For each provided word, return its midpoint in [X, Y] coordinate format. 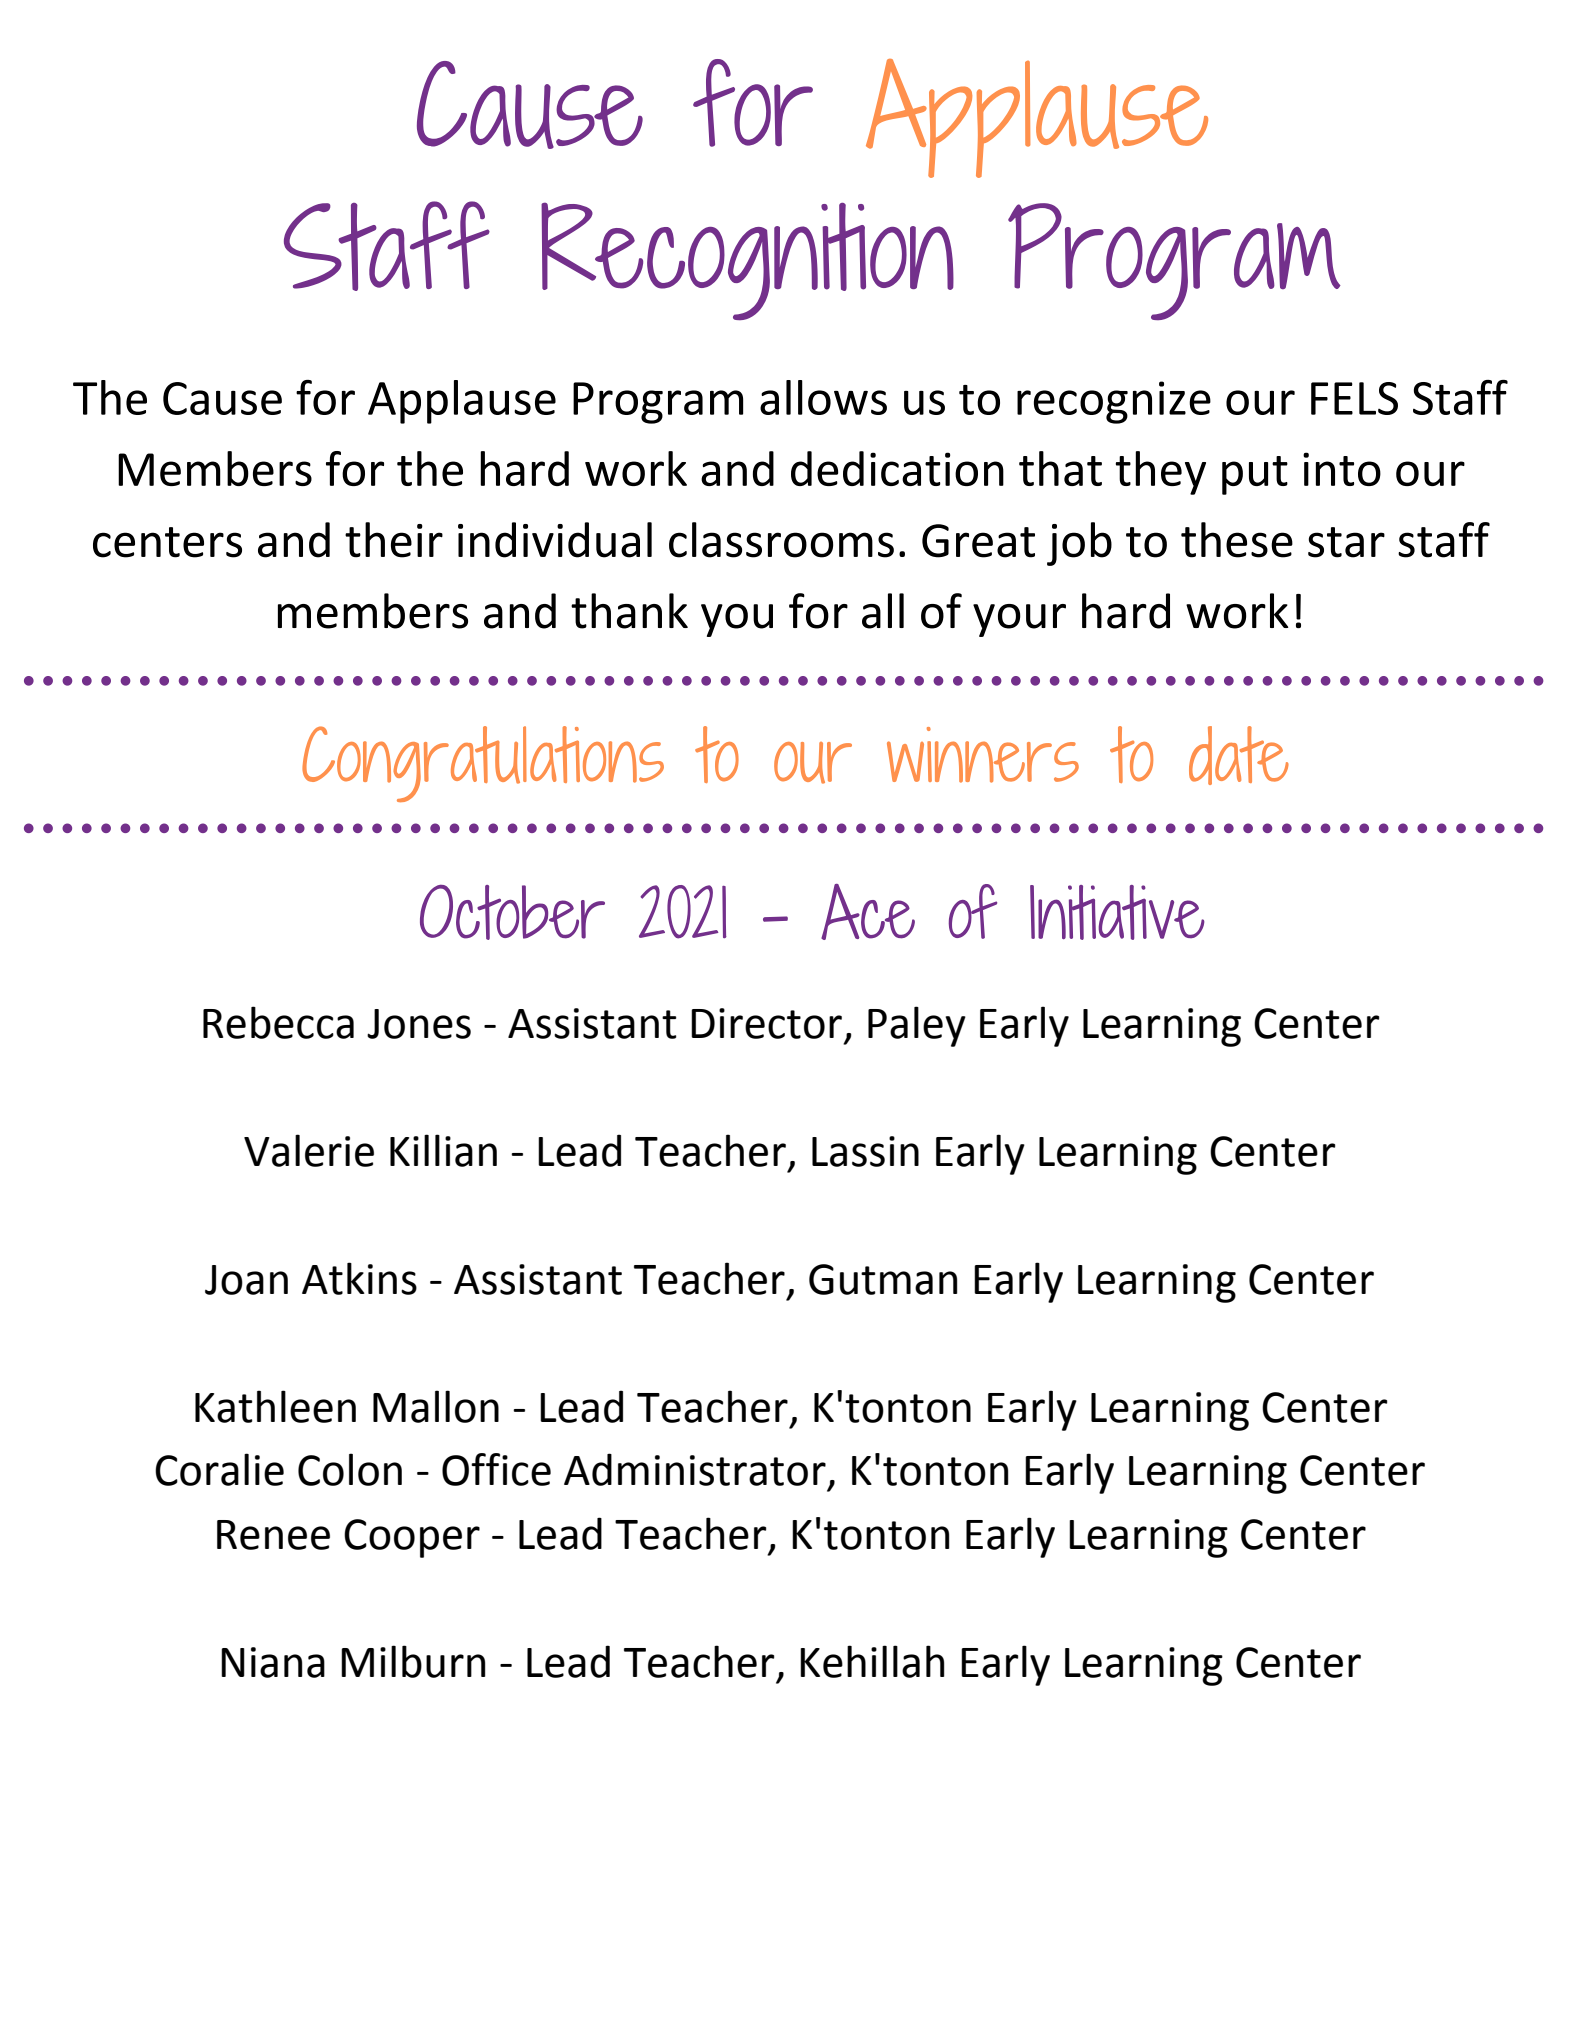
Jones [419, 1024]
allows [823, 397]
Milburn [413, 1661]
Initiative [1117, 912]
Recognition [747, 261]
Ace [868, 912]
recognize [1114, 402]
